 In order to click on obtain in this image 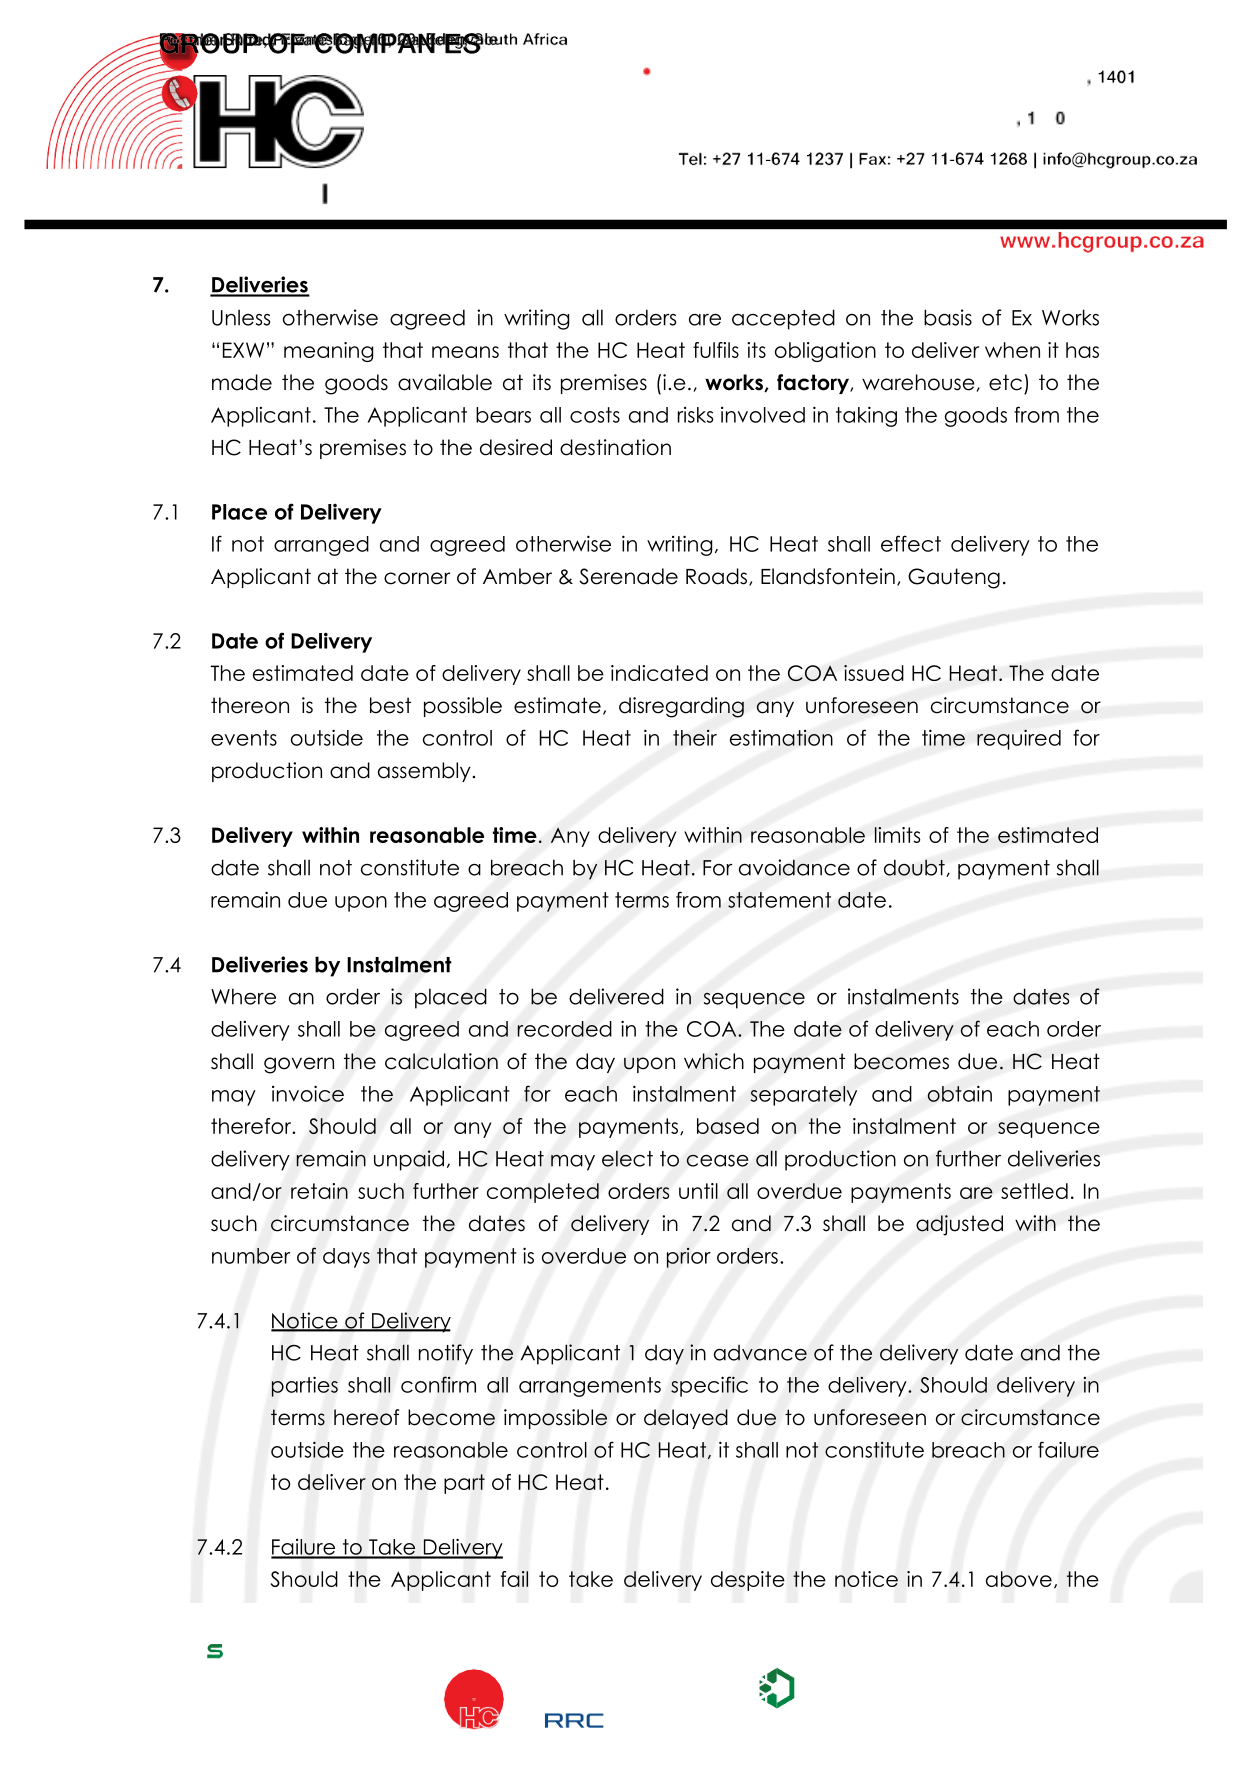, I will do `click(959, 1093)`.
